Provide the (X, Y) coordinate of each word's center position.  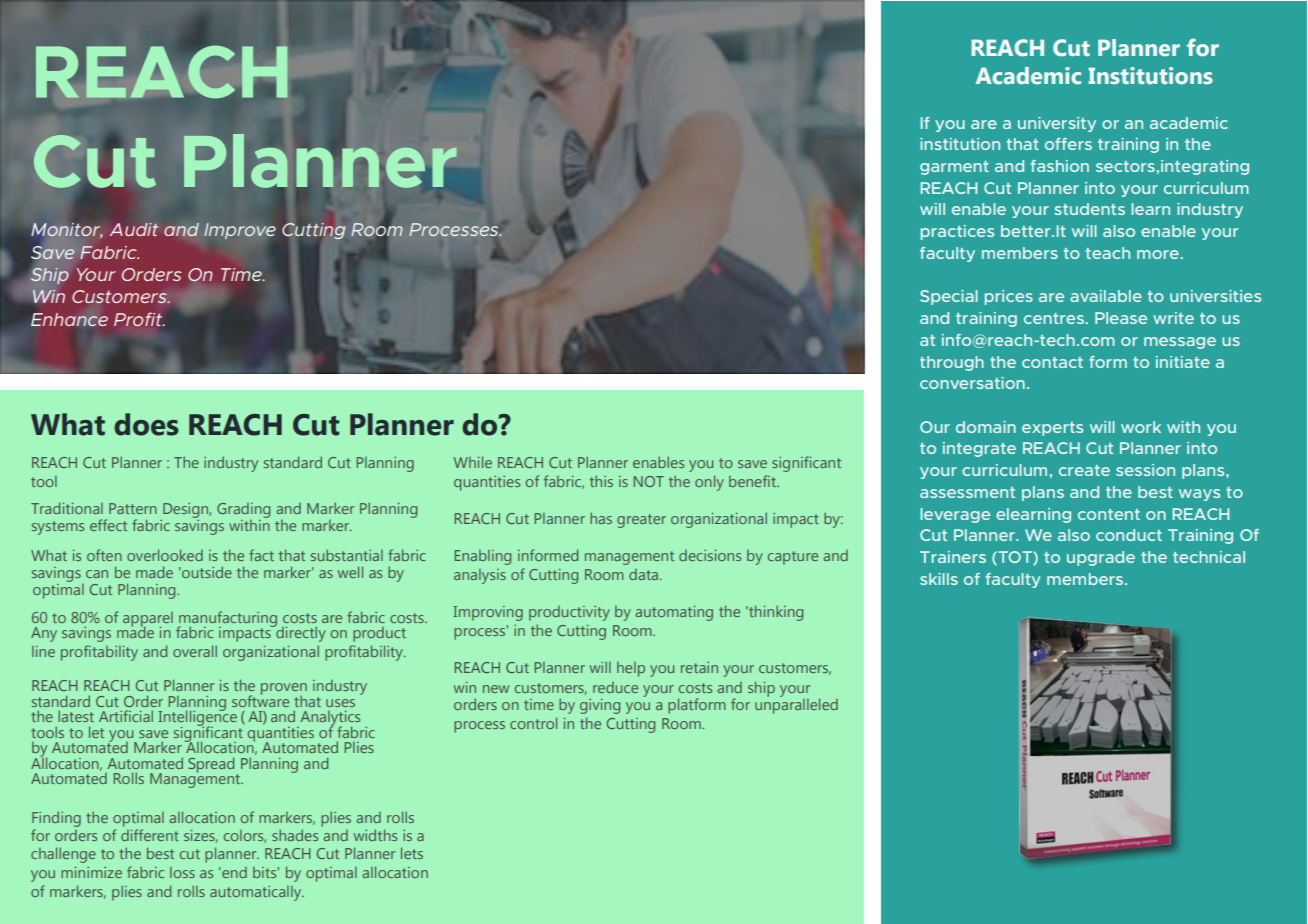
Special (949, 297)
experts (1052, 429)
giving (600, 706)
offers (1068, 144)
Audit (134, 229)
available (1106, 296)
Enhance (69, 319)
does (146, 424)
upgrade (1101, 558)
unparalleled (796, 705)
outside (206, 572)
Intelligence (198, 718)
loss (182, 872)
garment (954, 168)
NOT (649, 481)
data (645, 574)
